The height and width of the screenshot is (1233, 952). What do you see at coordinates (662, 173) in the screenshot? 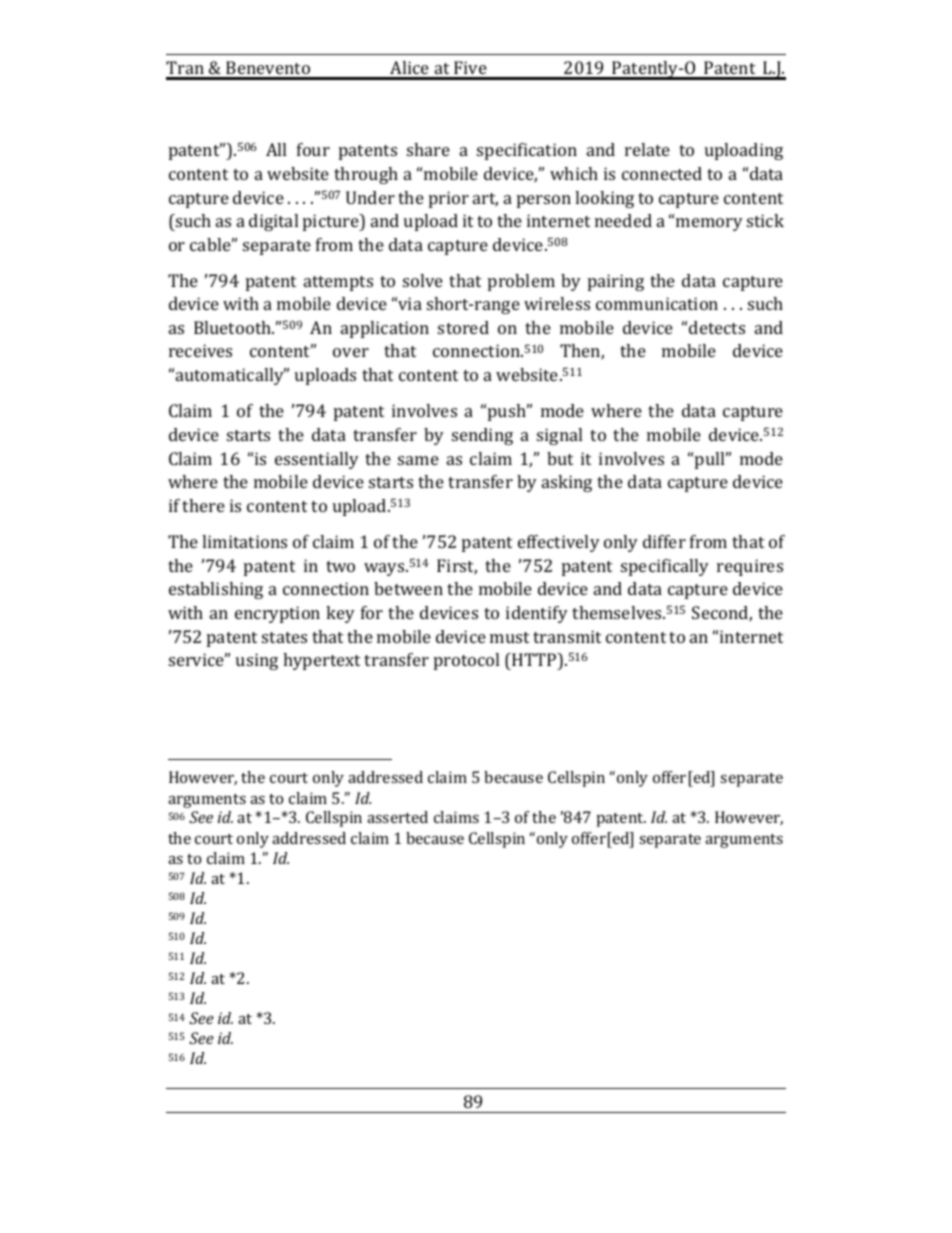
I see `connected` at bounding box center [662, 173].
